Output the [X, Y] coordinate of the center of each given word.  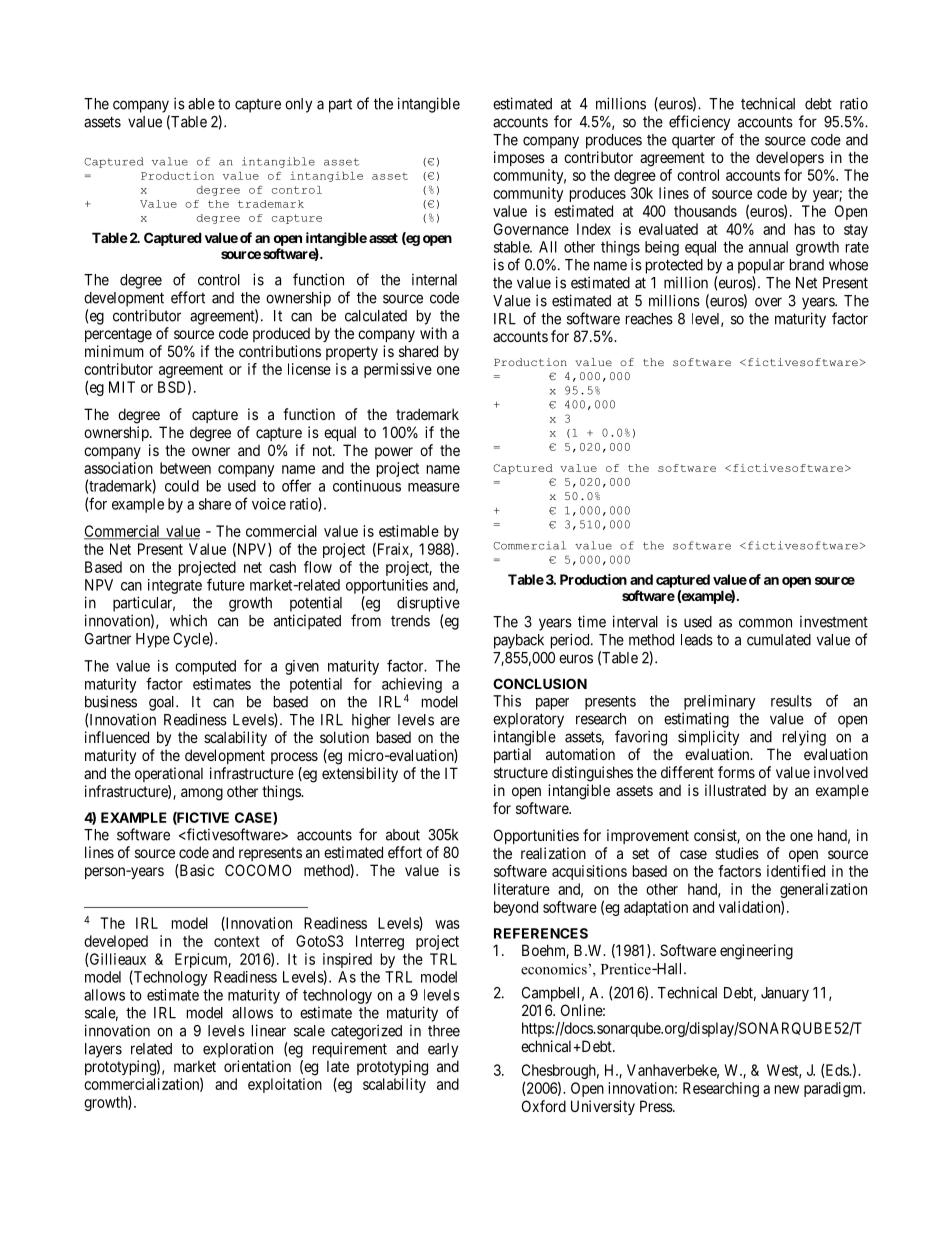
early [443, 1050]
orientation [257, 1066]
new [787, 1089]
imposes [519, 158]
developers [790, 158]
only [298, 105]
